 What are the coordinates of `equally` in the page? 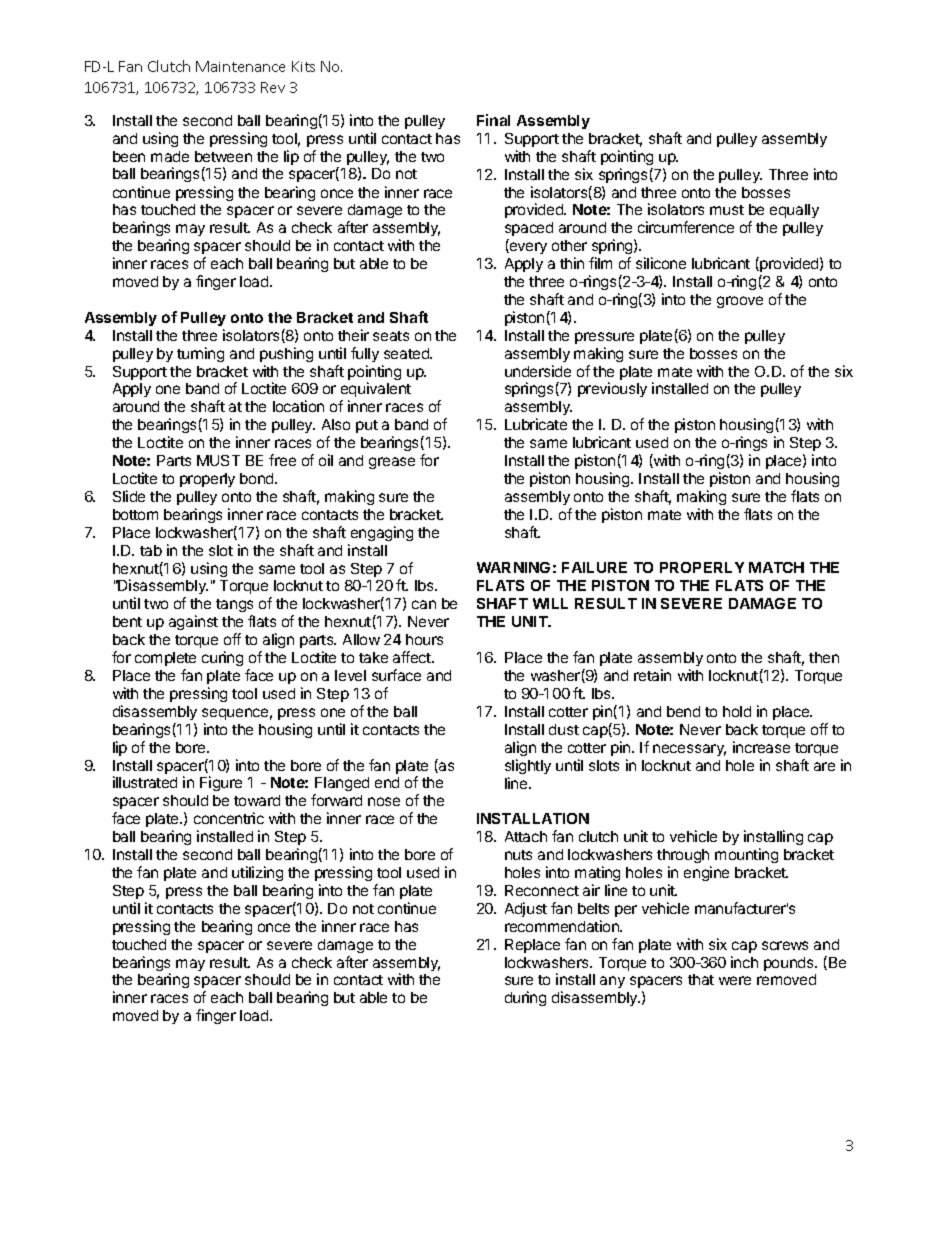 It's located at (794, 211).
